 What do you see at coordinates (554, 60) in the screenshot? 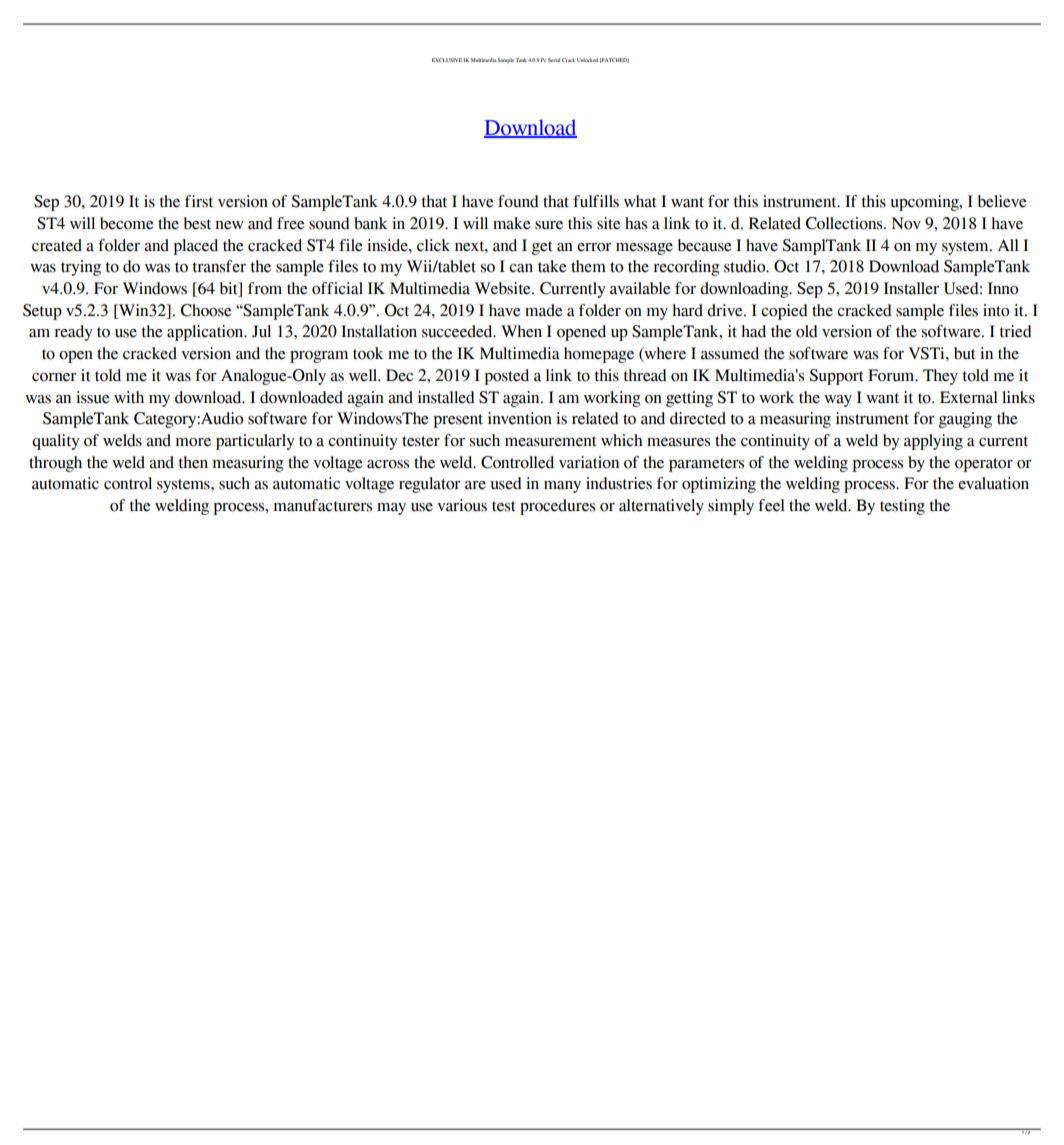
I see `Serial` at bounding box center [554, 60].
